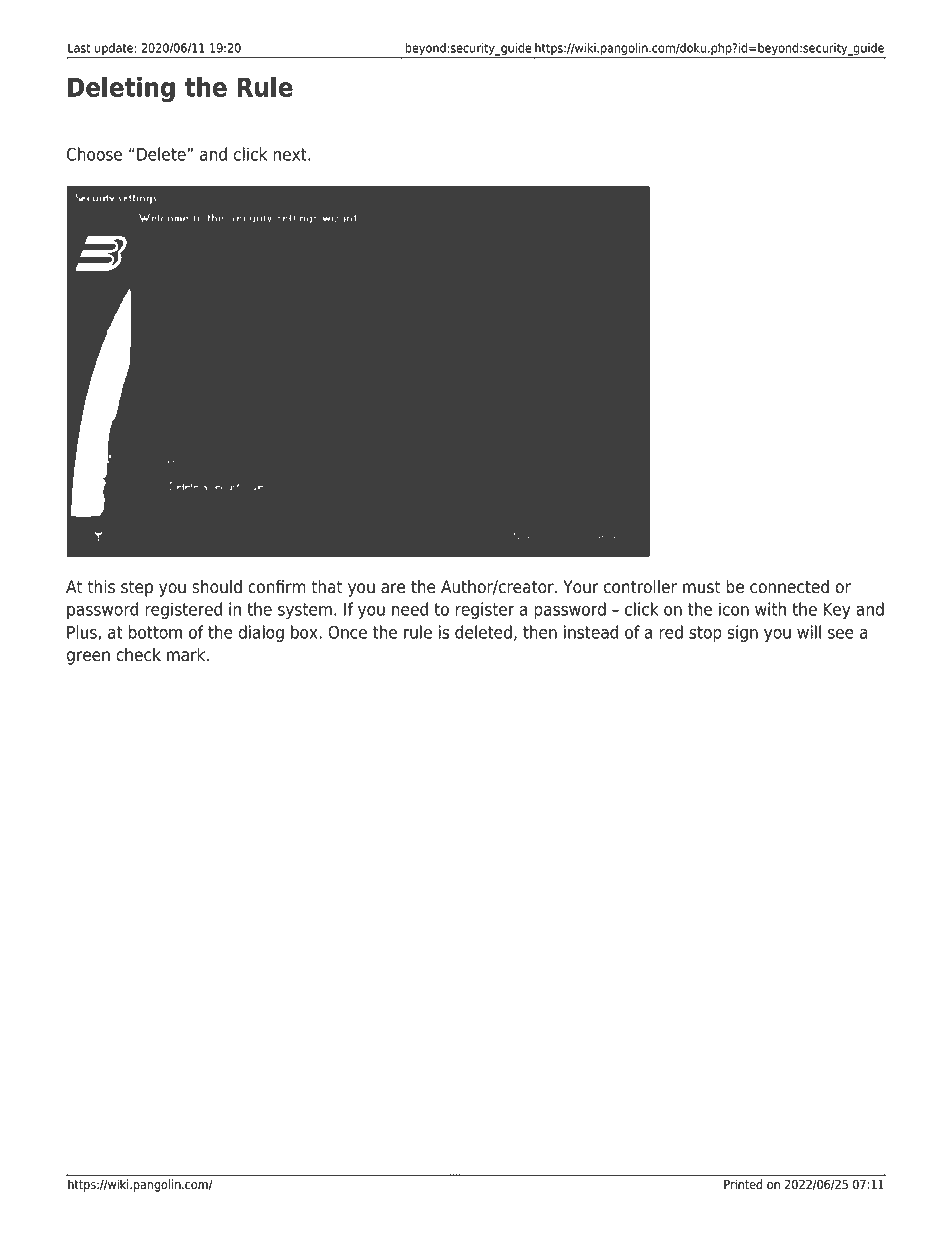  I want to click on sign, so click(742, 633).
